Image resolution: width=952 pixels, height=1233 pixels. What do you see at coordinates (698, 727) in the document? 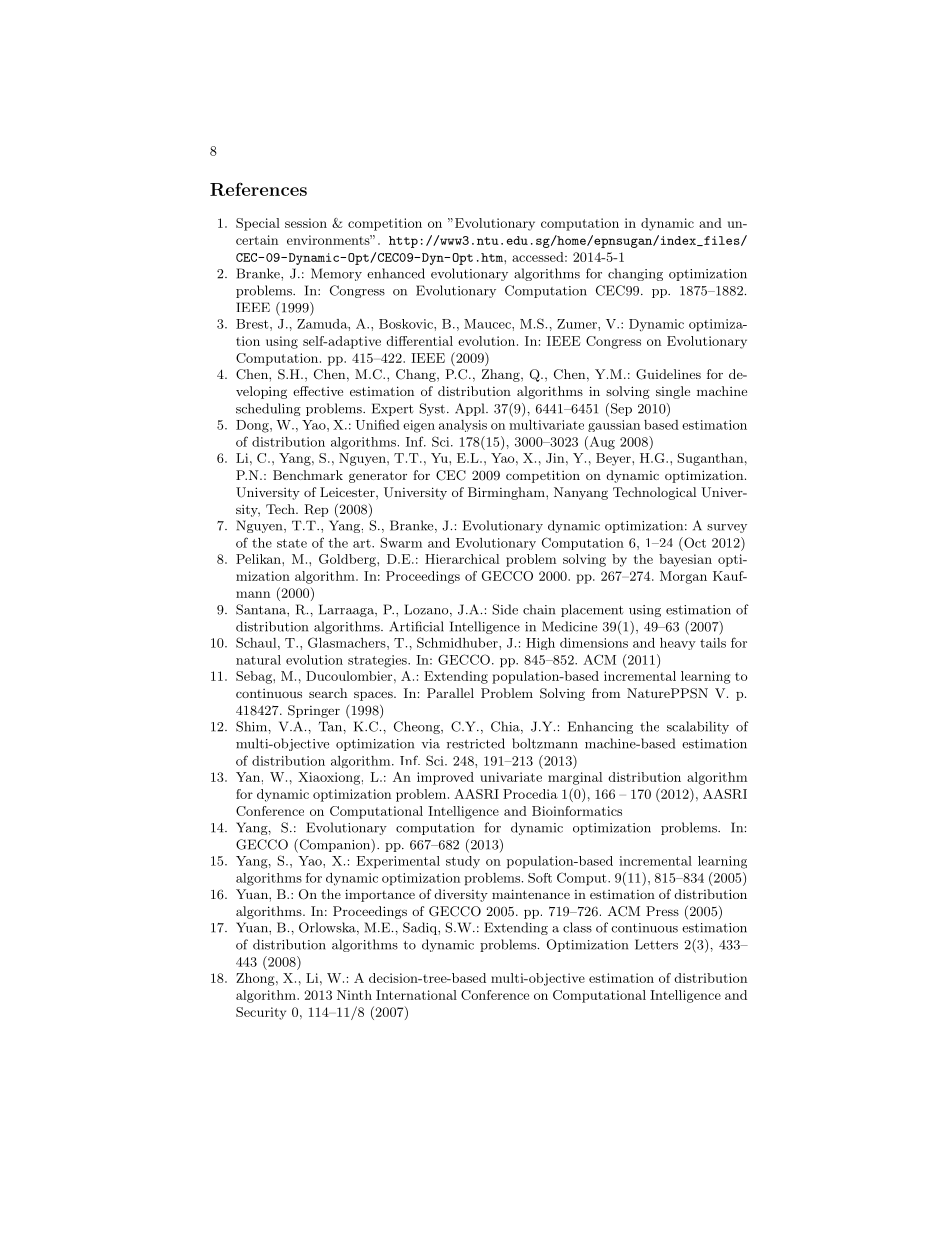
I see `scalability` at bounding box center [698, 727].
